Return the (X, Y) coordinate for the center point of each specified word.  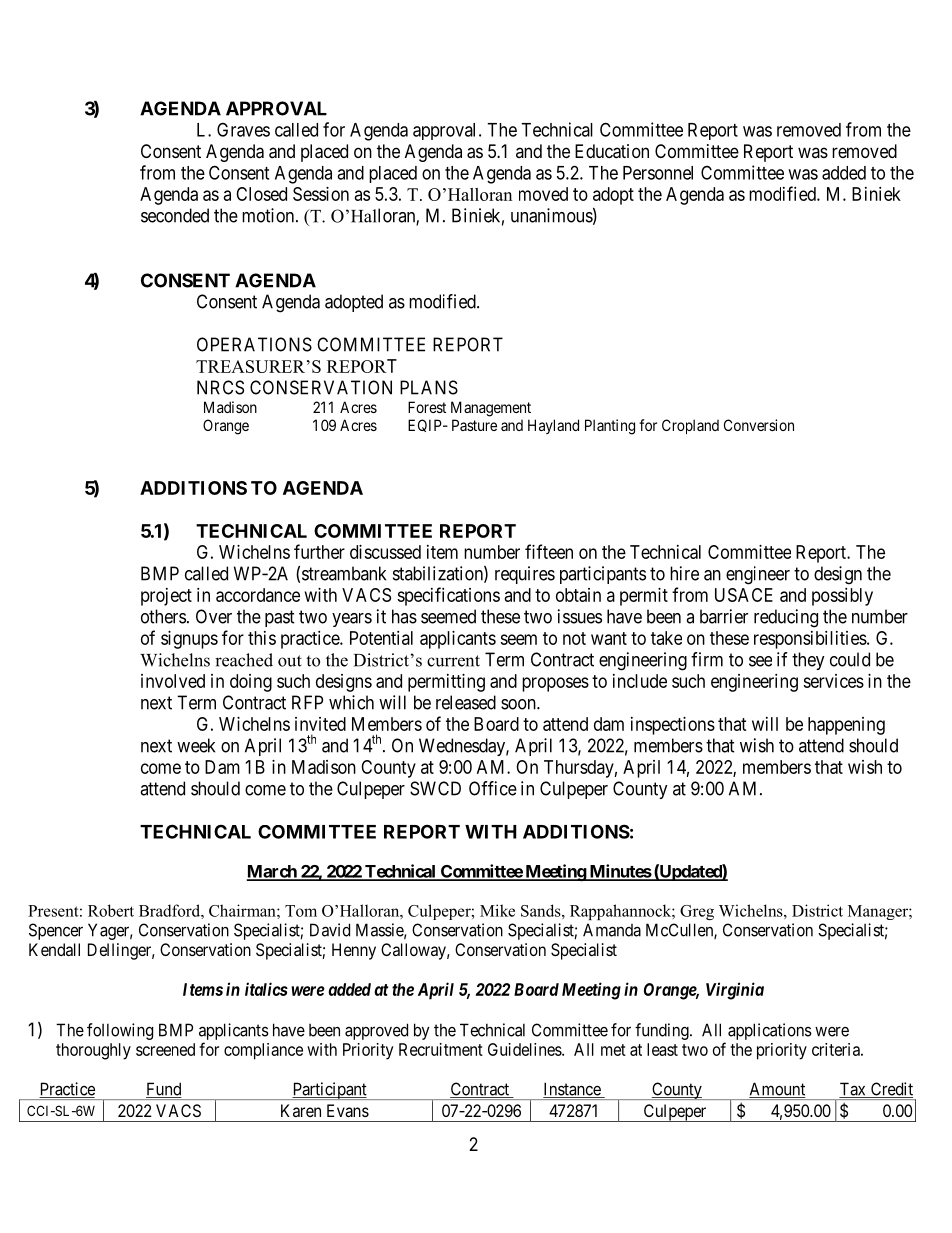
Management (491, 409)
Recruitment (441, 1049)
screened (165, 1049)
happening (846, 726)
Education (612, 151)
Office (493, 788)
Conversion (759, 425)
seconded (175, 215)
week (196, 745)
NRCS (220, 387)
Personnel (658, 173)
